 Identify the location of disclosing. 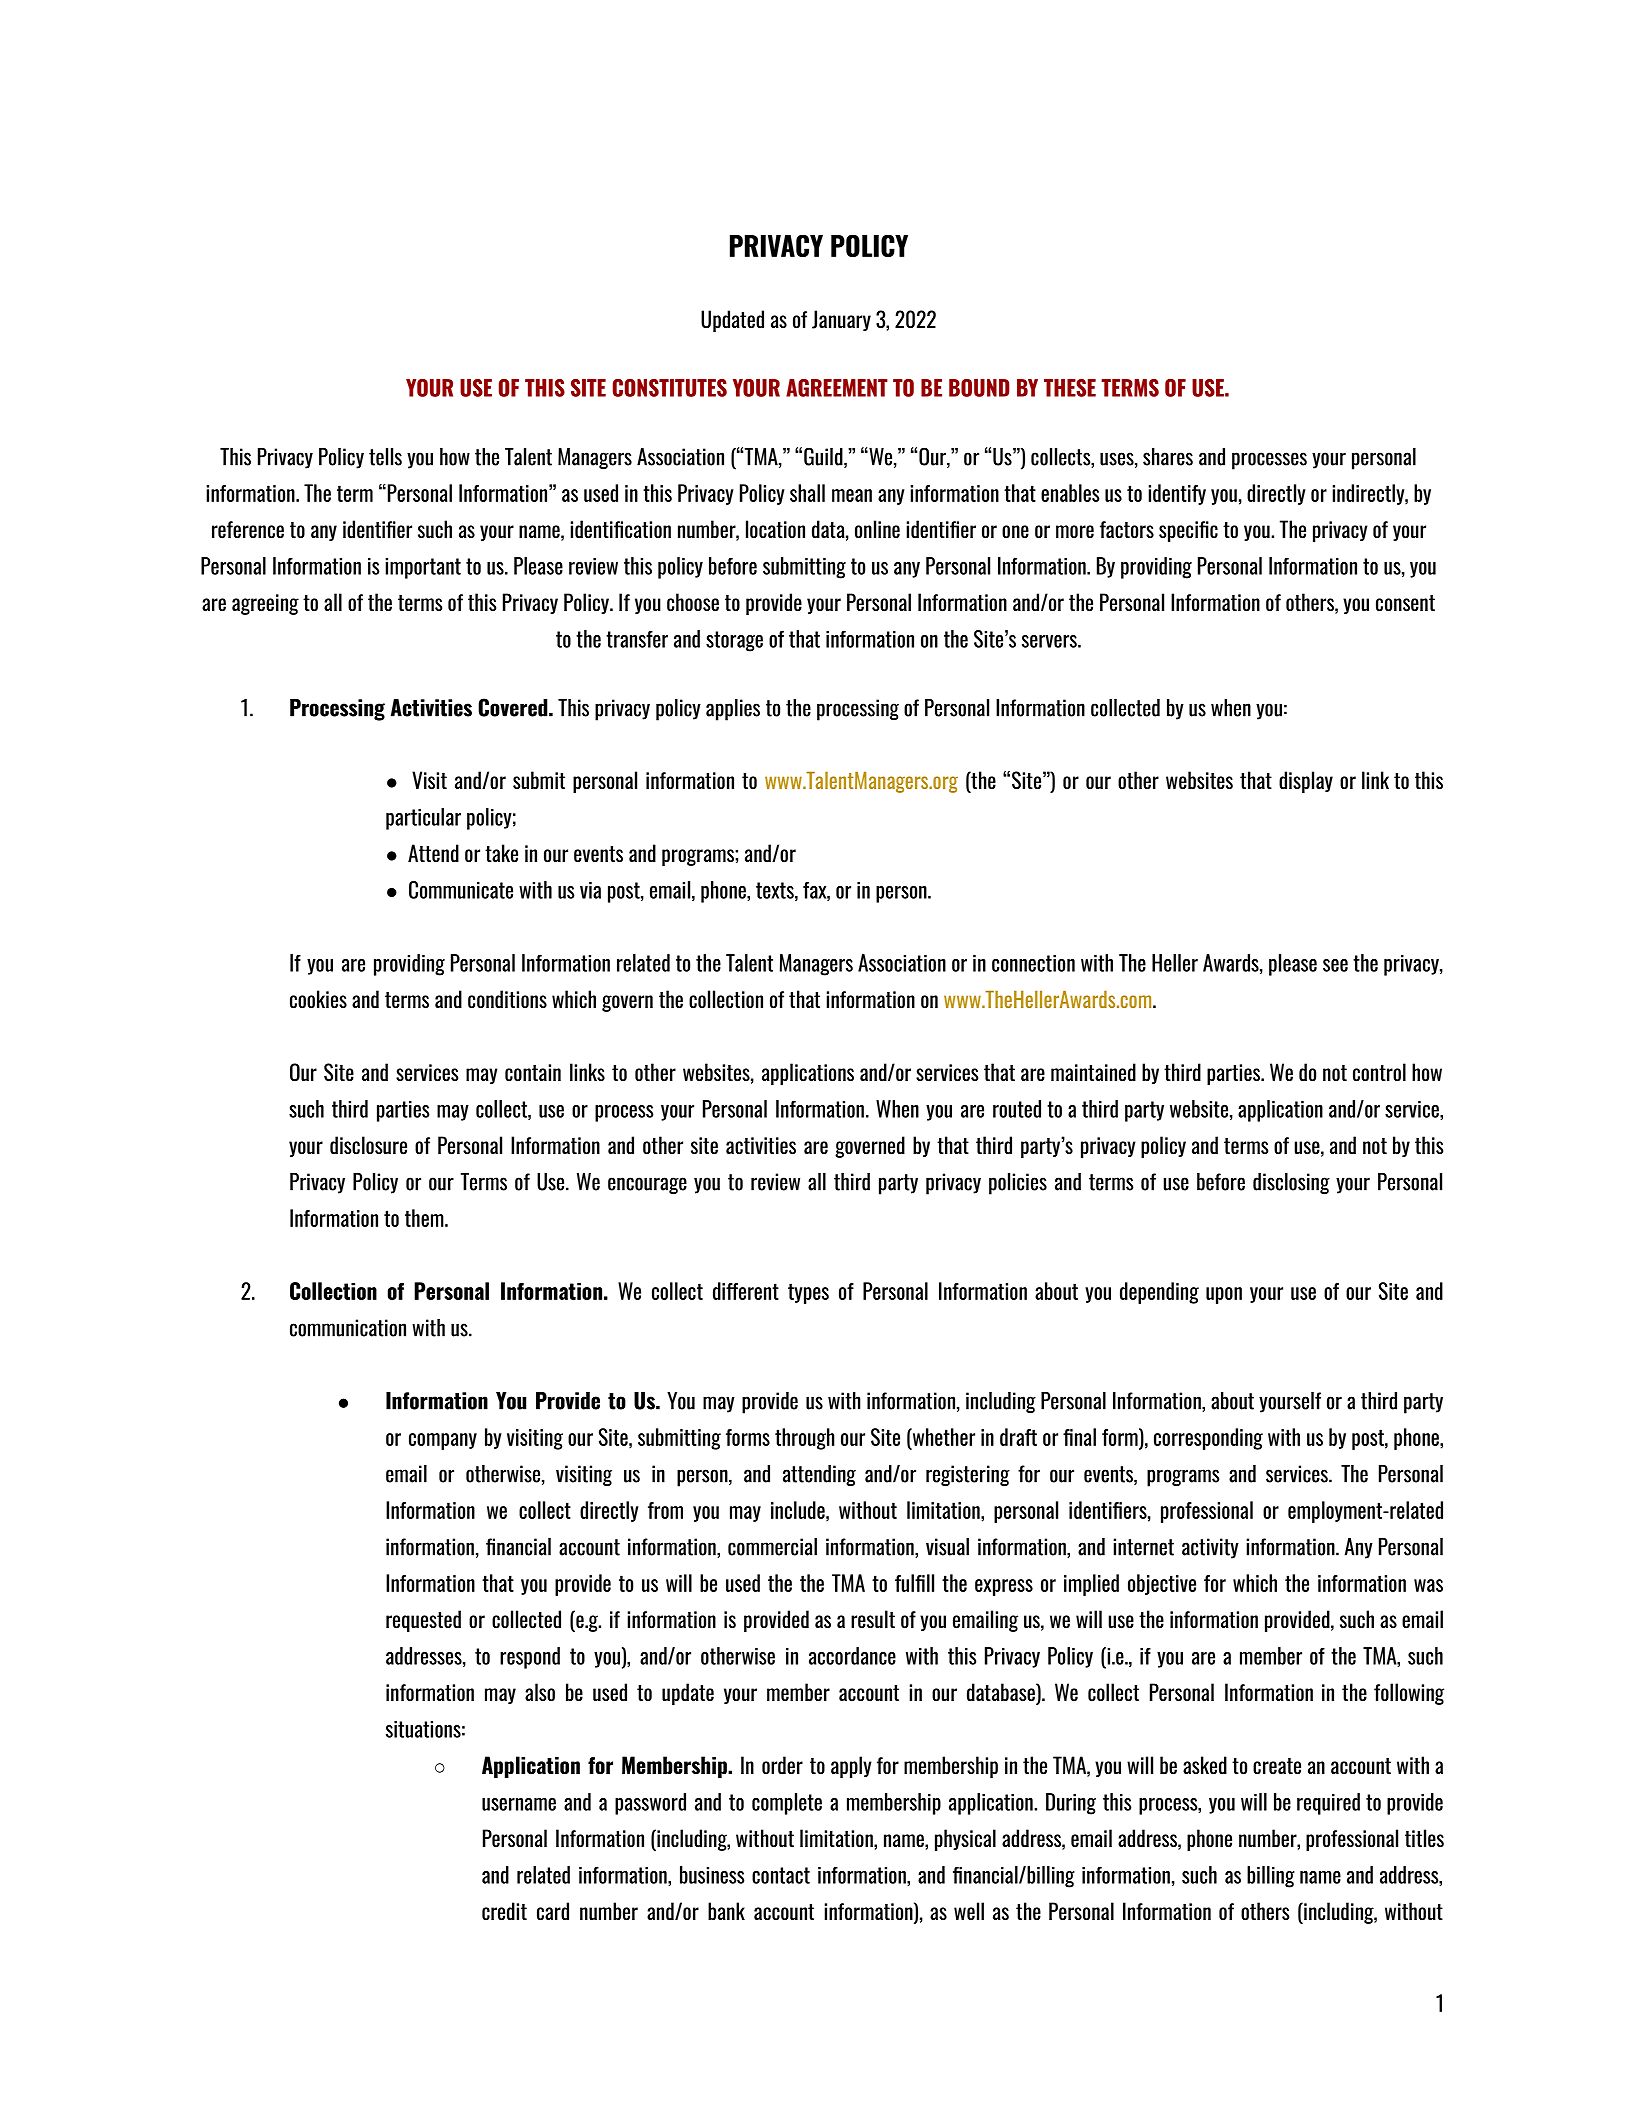
(1291, 1183).
